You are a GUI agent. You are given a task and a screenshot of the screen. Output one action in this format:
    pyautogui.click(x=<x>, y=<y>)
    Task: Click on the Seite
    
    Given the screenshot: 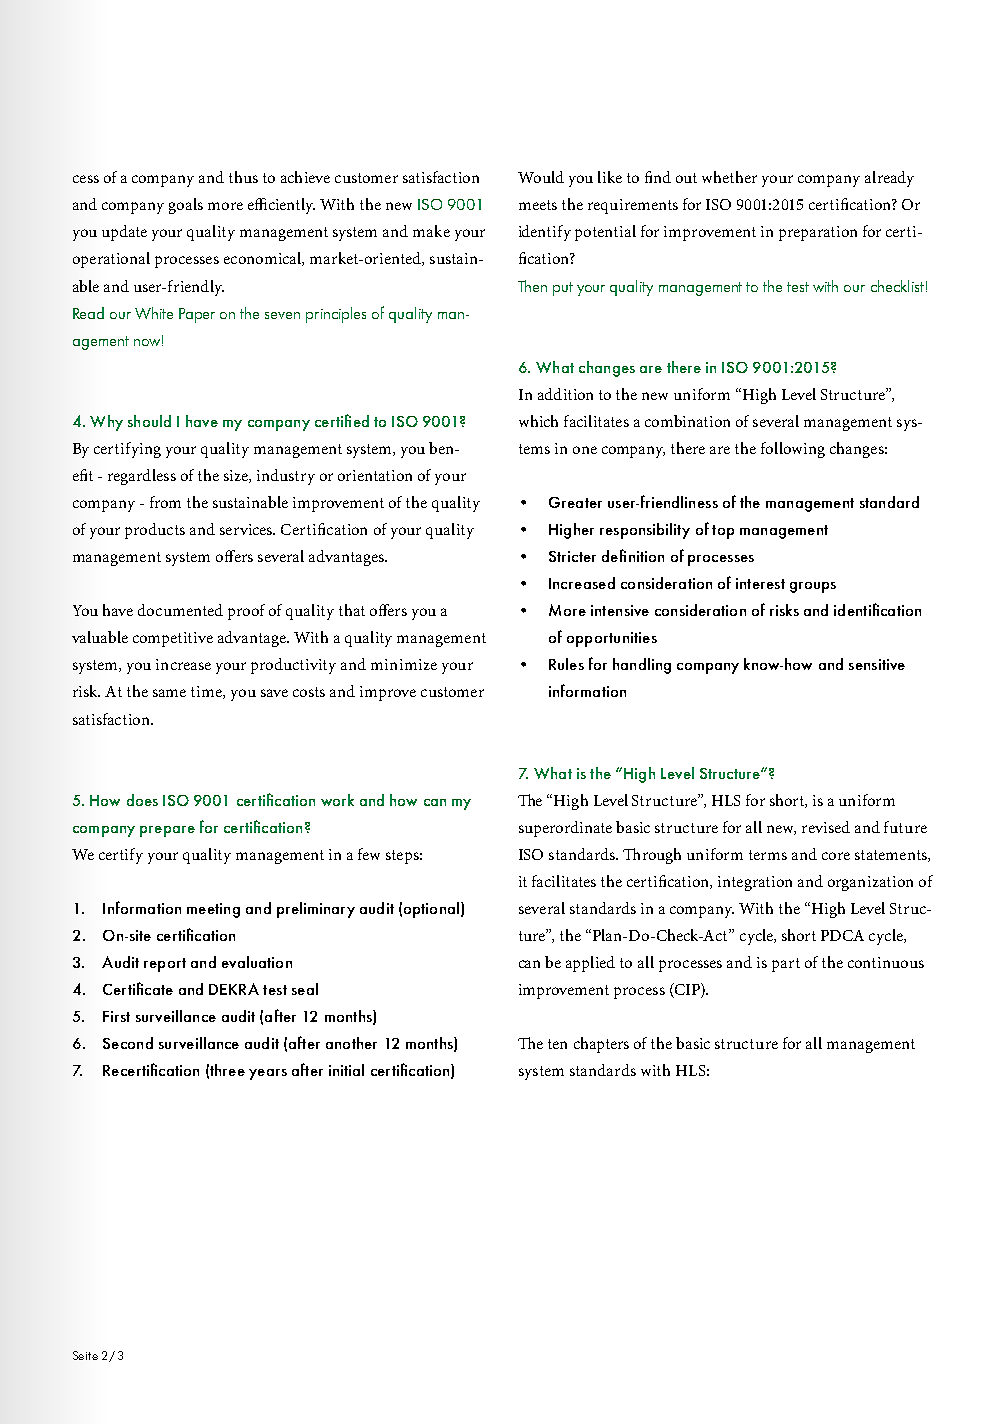 What is the action you would take?
    pyautogui.click(x=85, y=1355)
